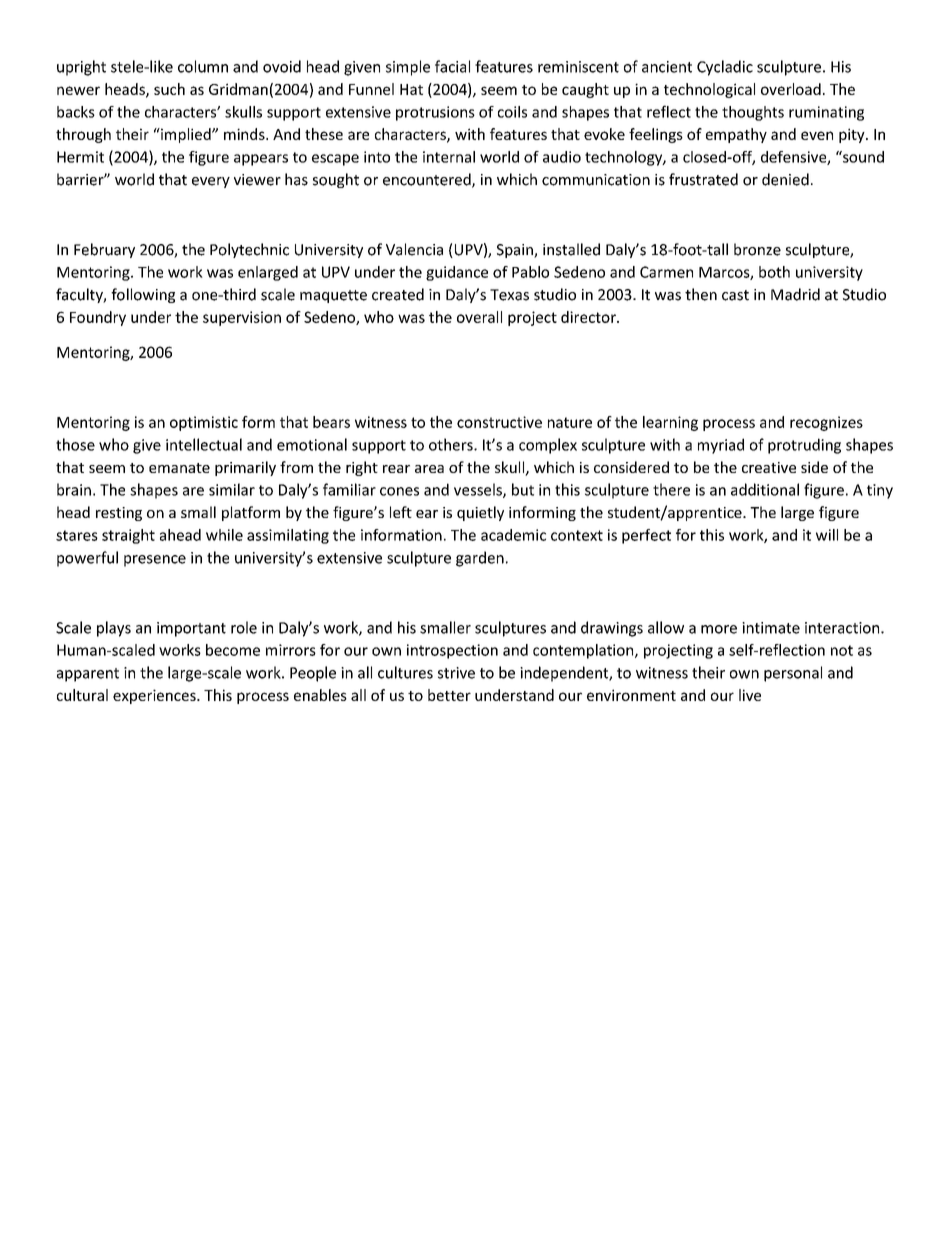 Image resolution: width=952 pixels, height=1233 pixels. I want to click on will, so click(827, 535).
